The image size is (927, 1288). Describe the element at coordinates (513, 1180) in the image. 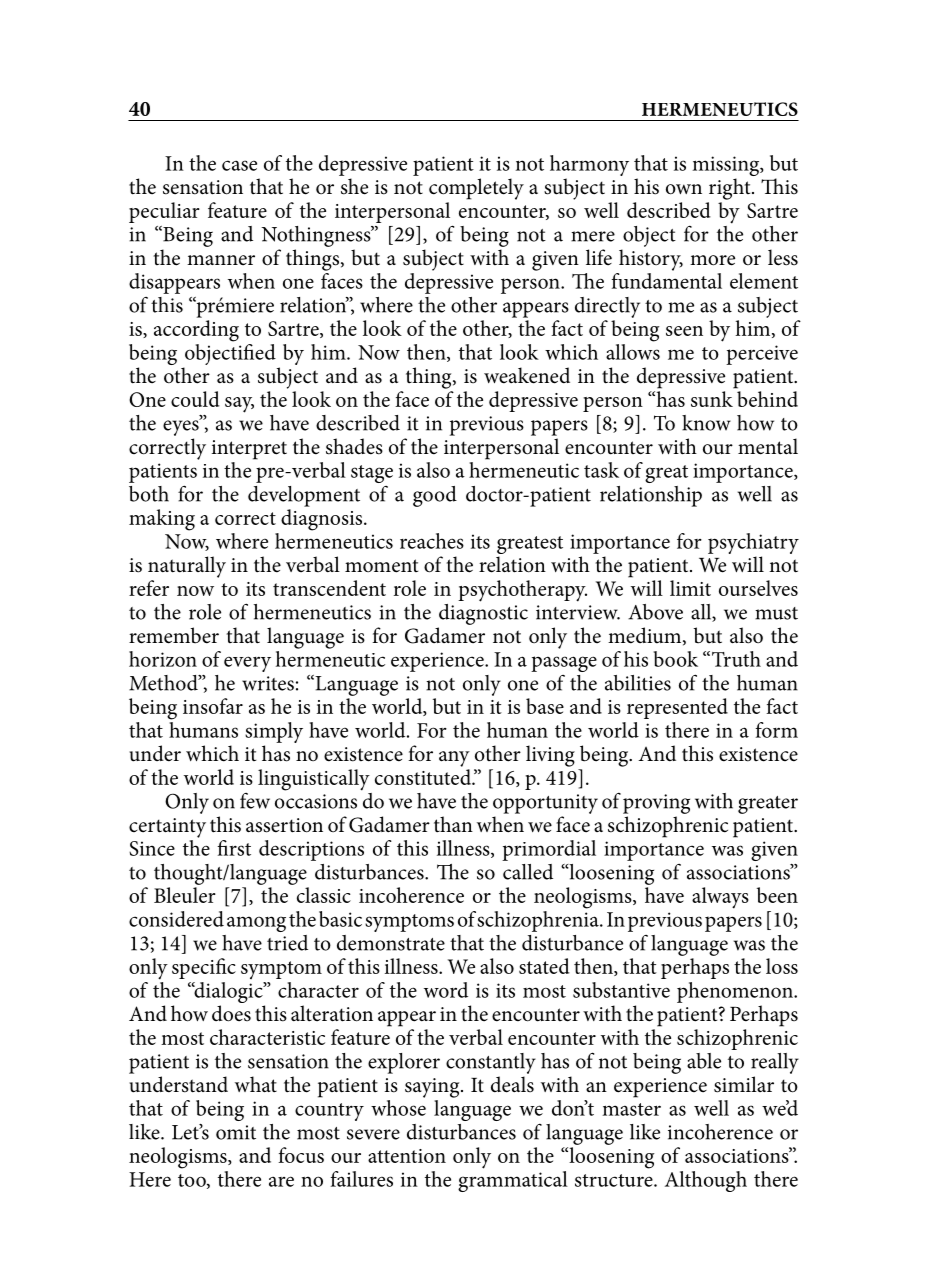

I see `grammatical` at that location.
